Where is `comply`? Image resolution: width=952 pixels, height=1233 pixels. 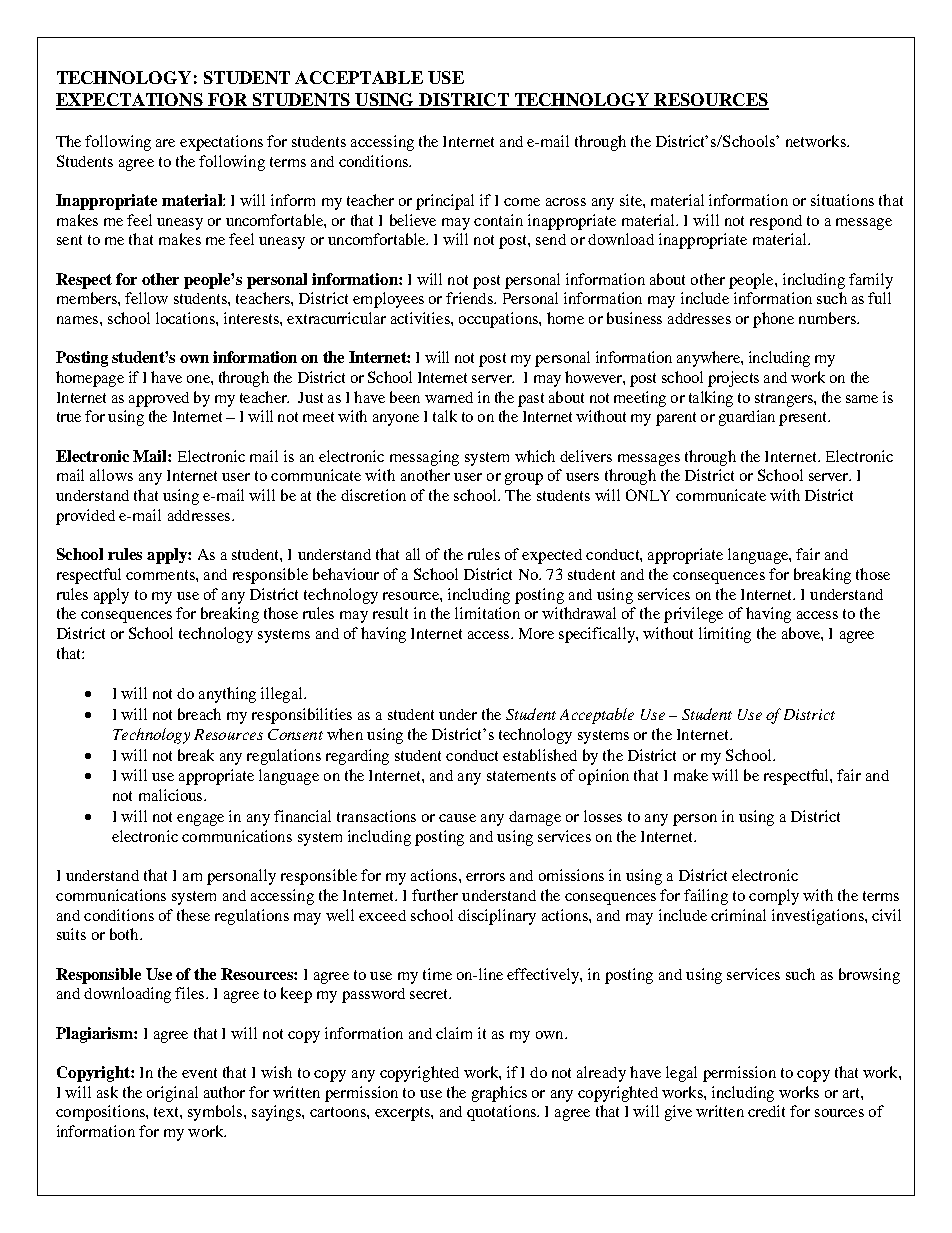 comply is located at coordinates (774, 897).
